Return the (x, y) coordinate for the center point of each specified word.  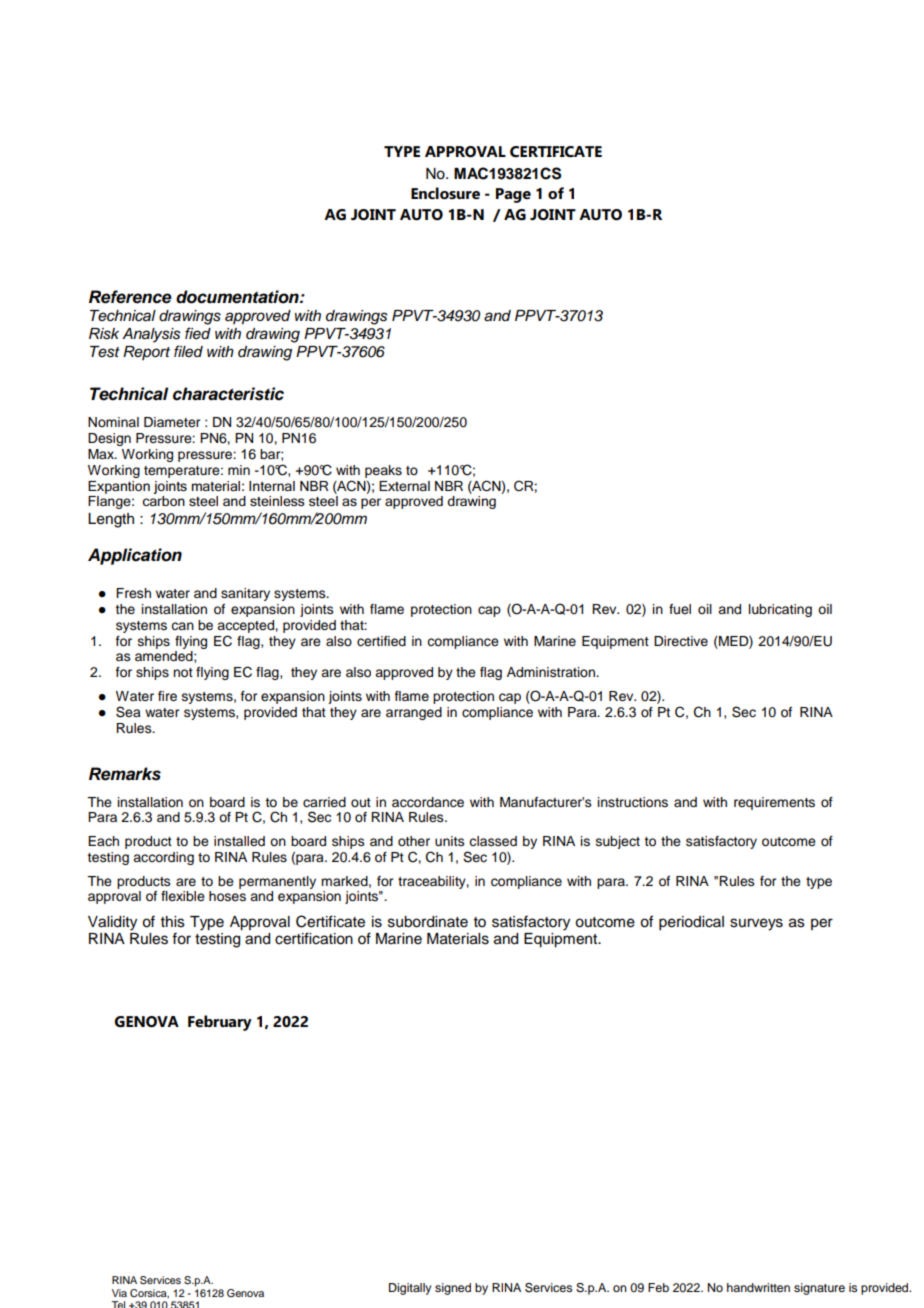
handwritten (758, 1287)
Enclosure (445, 193)
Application (135, 556)
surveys (756, 924)
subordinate (428, 922)
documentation (238, 297)
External (404, 486)
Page (513, 195)
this (173, 922)
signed (453, 1289)
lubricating (780, 610)
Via (119, 1293)
